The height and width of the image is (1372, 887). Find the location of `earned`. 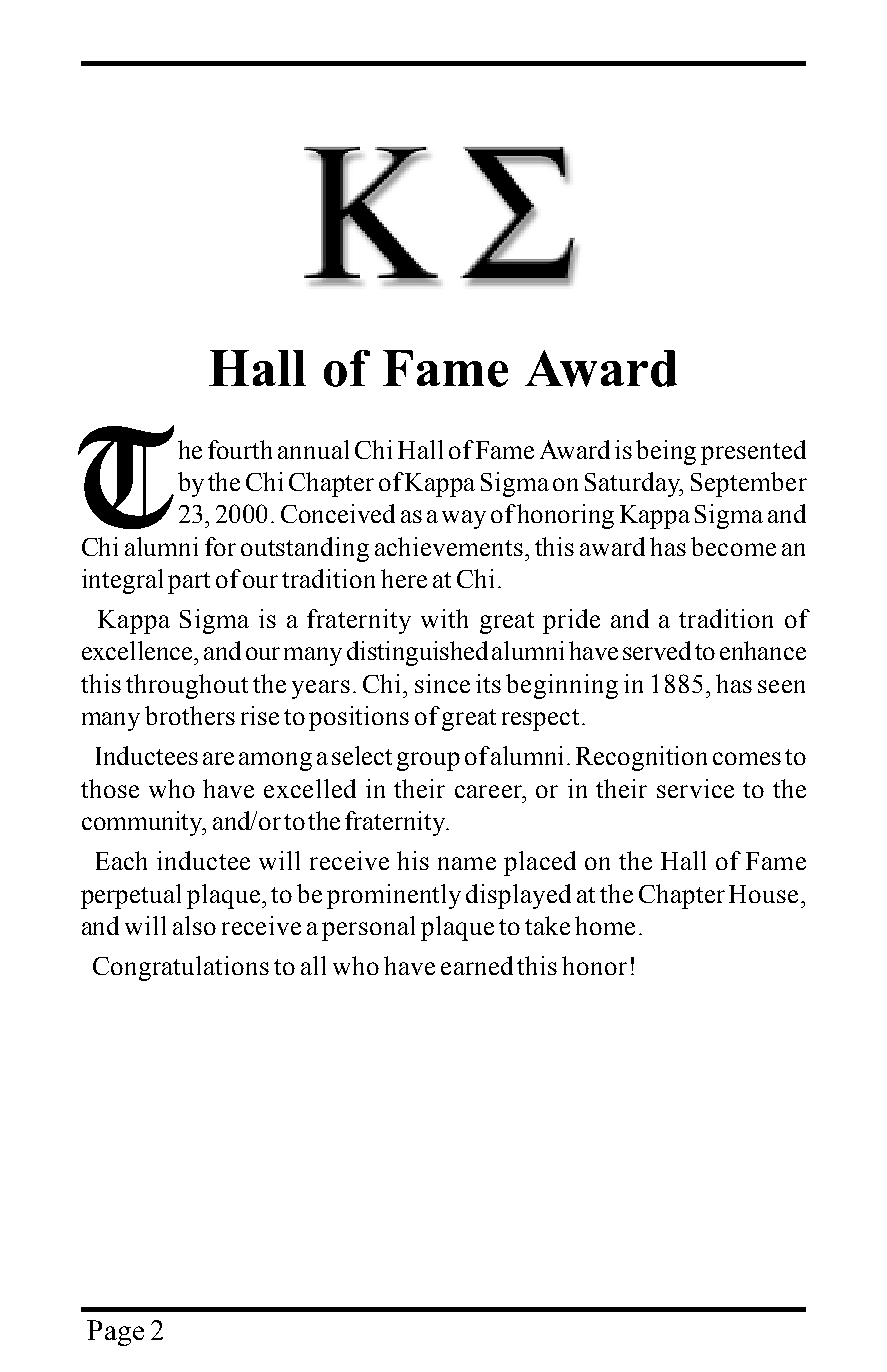

earned is located at coordinates (477, 965).
